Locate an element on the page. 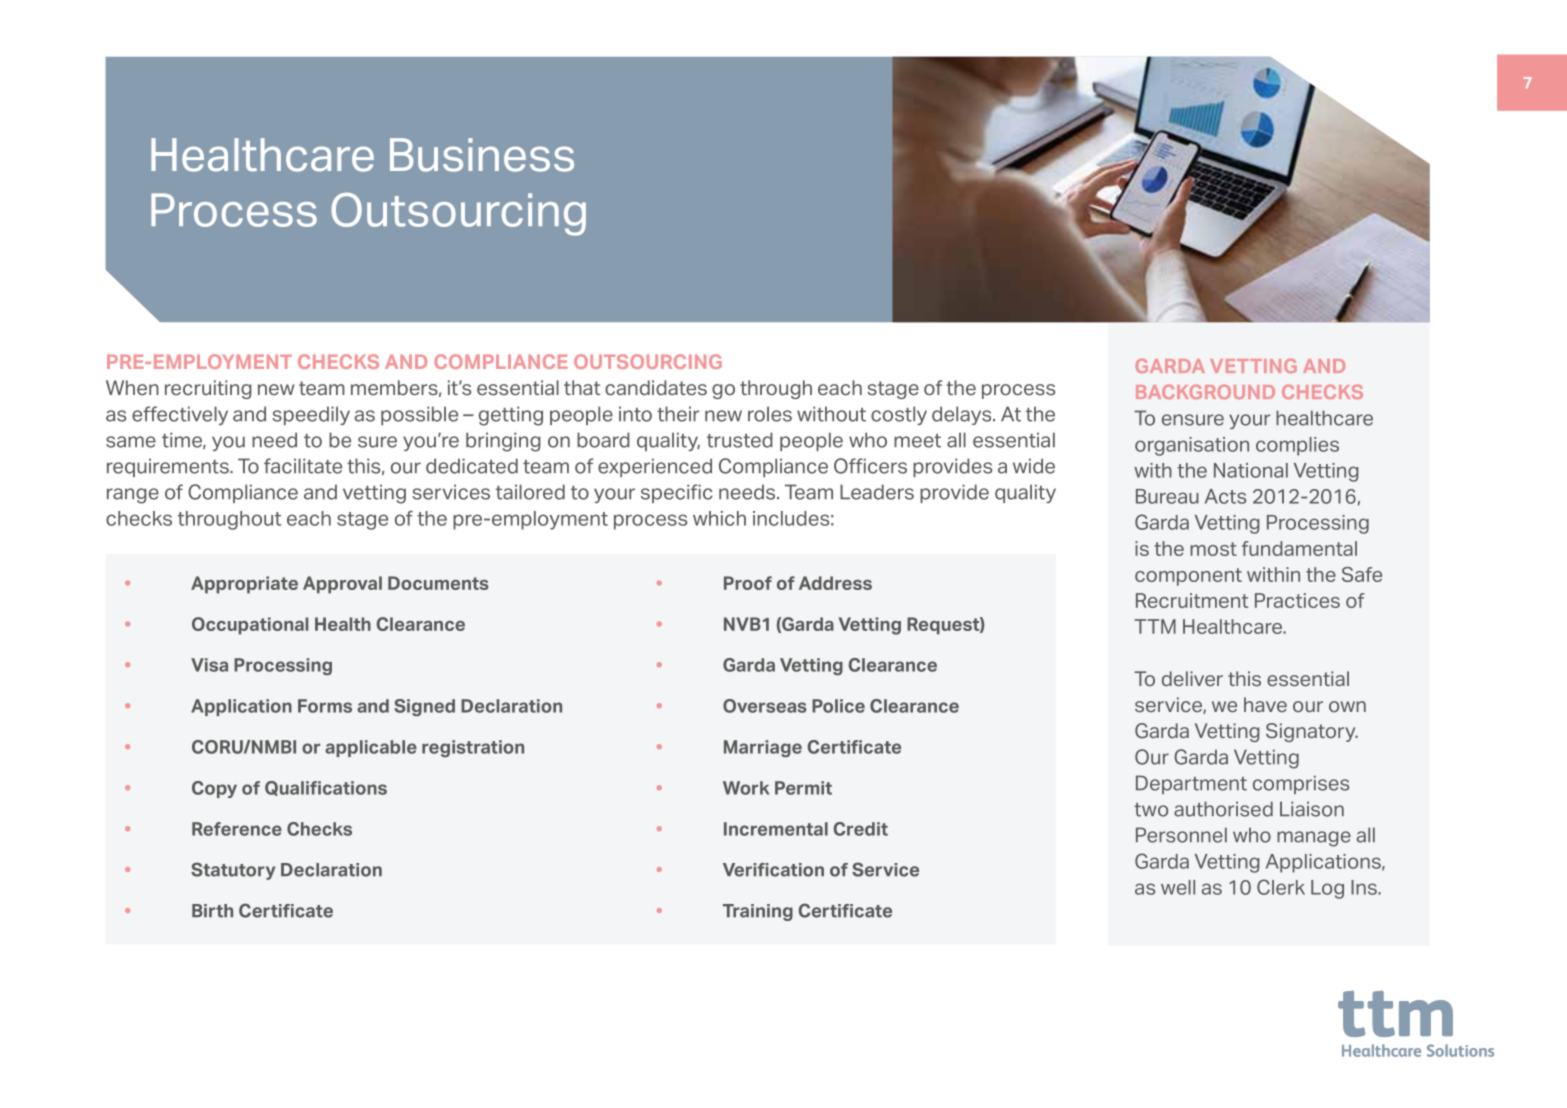  Training is located at coordinates (758, 912).
